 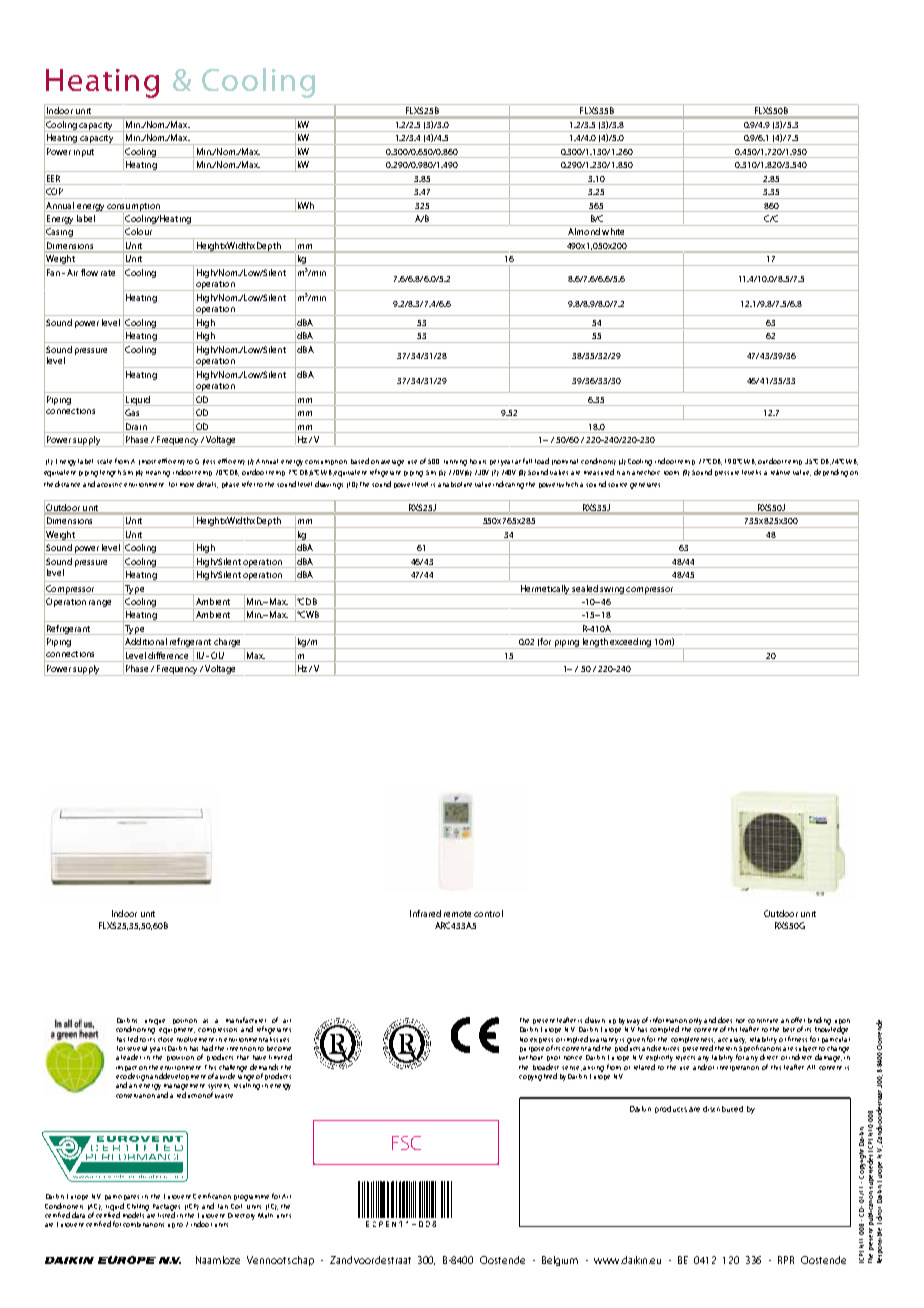 I want to click on white, so click(x=613, y=231).
